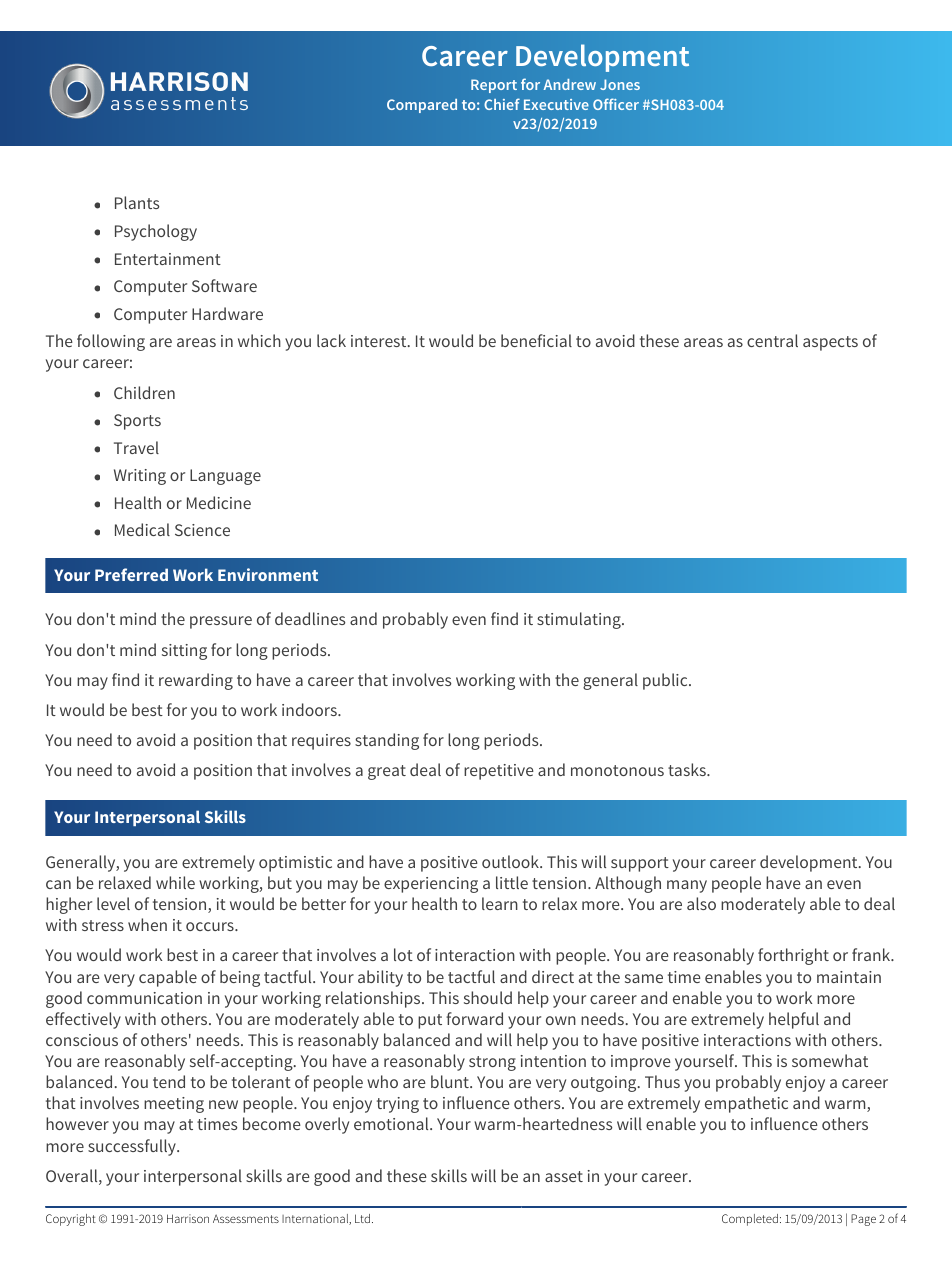 Image resolution: width=952 pixels, height=1265 pixels. What do you see at coordinates (502, 104) in the screenshot?
I see `Chief` at bounding box center [502, 104].
